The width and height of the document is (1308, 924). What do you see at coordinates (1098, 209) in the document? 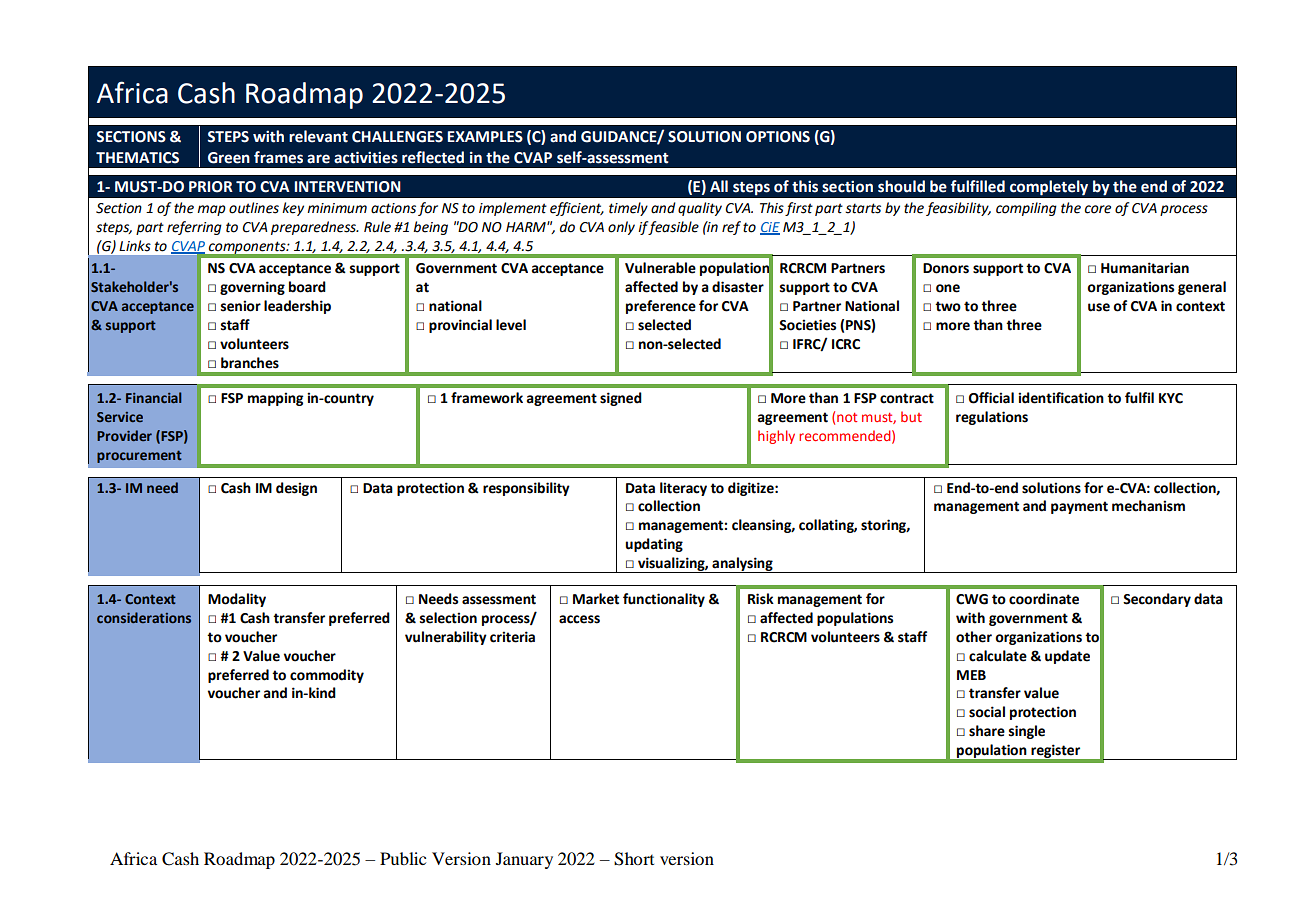
I see `core` at bounding box center [1098, 209].
